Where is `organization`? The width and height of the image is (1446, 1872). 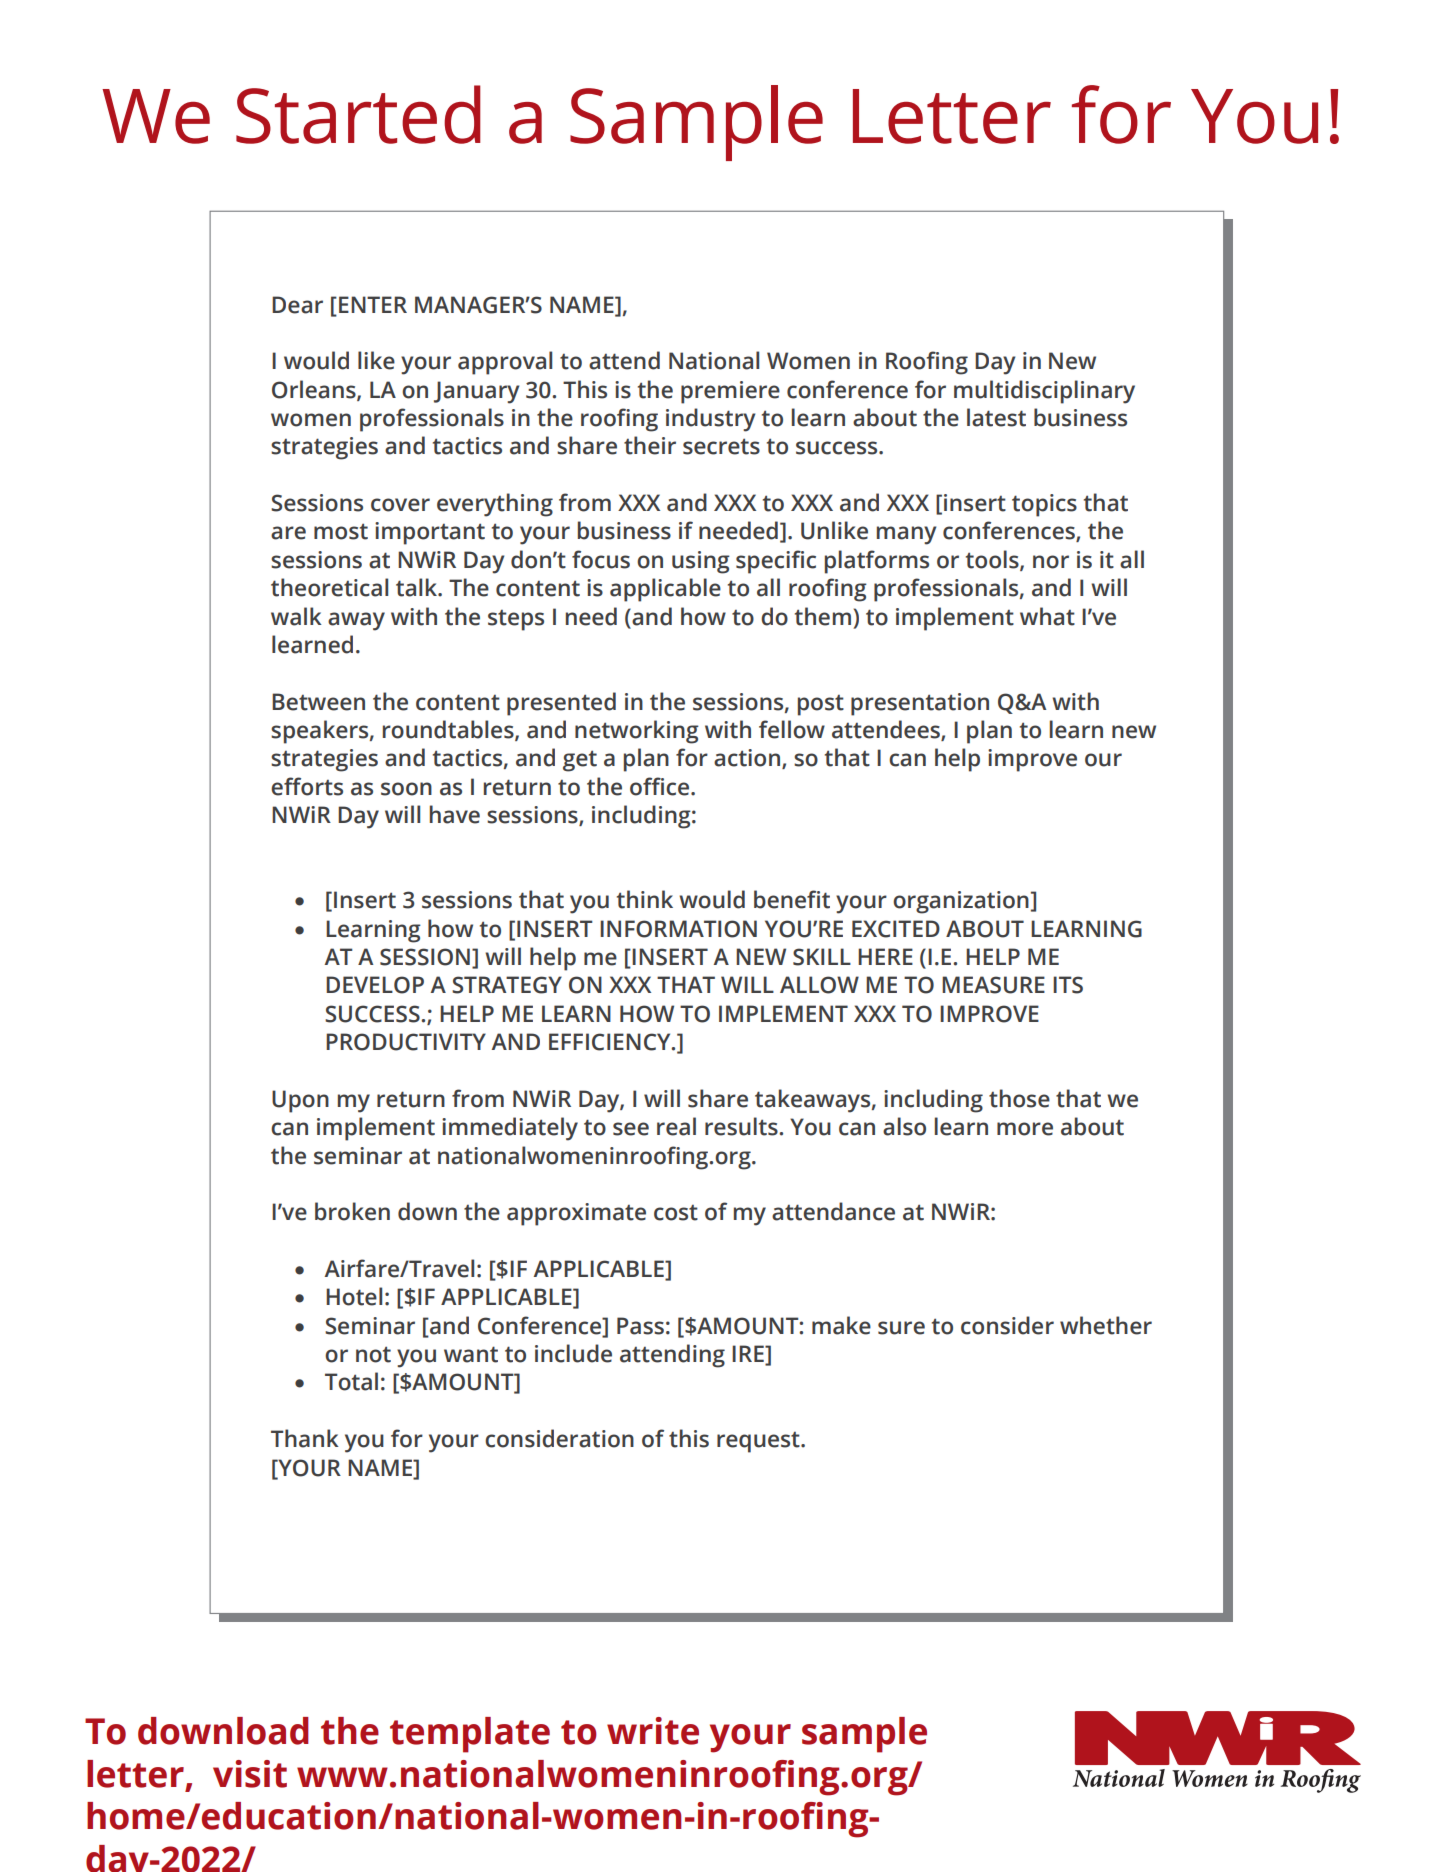 organization is located at coordinates (961, 902).
